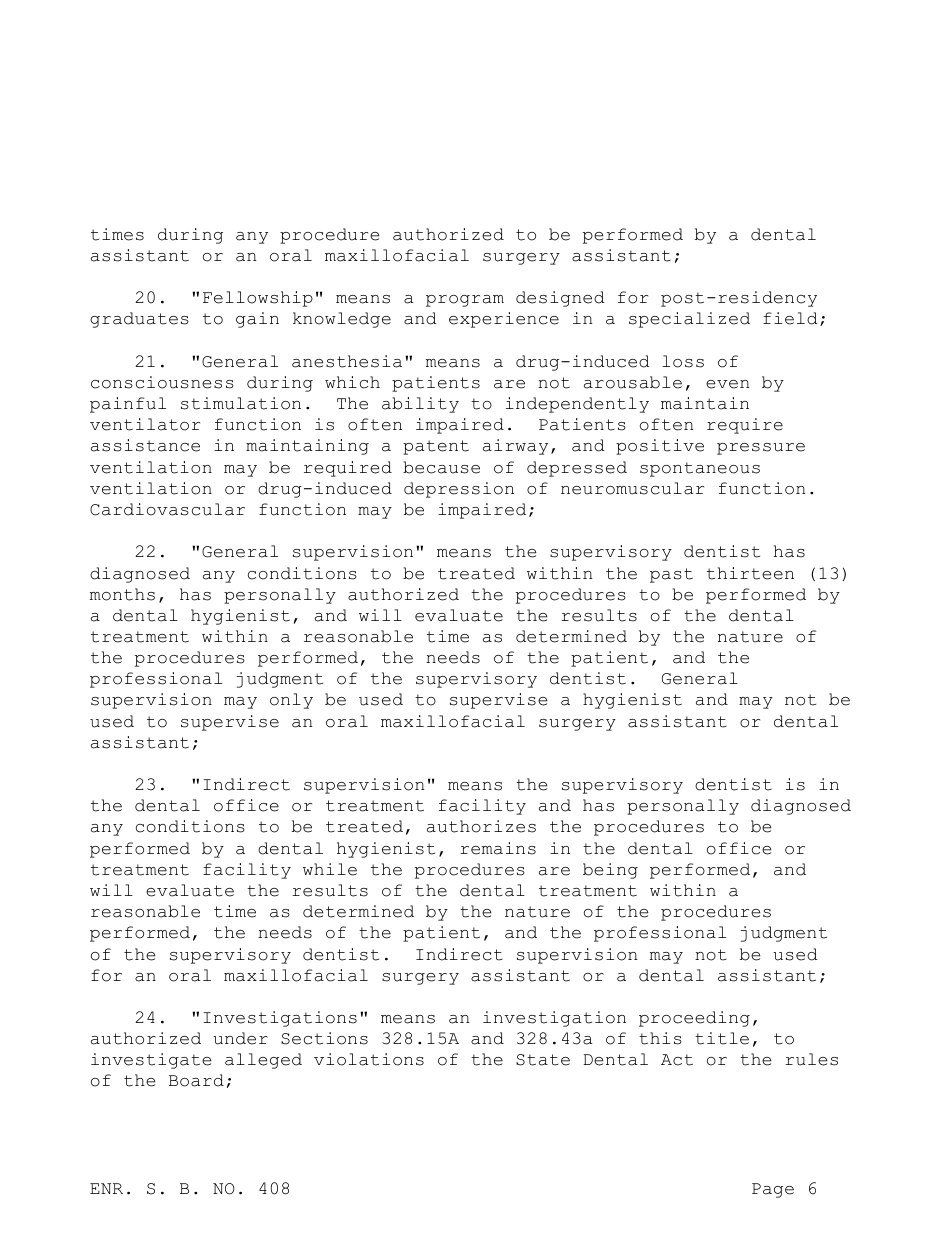 Image resolution: width=952 pixels, height=1233 pixels. I want to click on gain, so click(257, 320).
